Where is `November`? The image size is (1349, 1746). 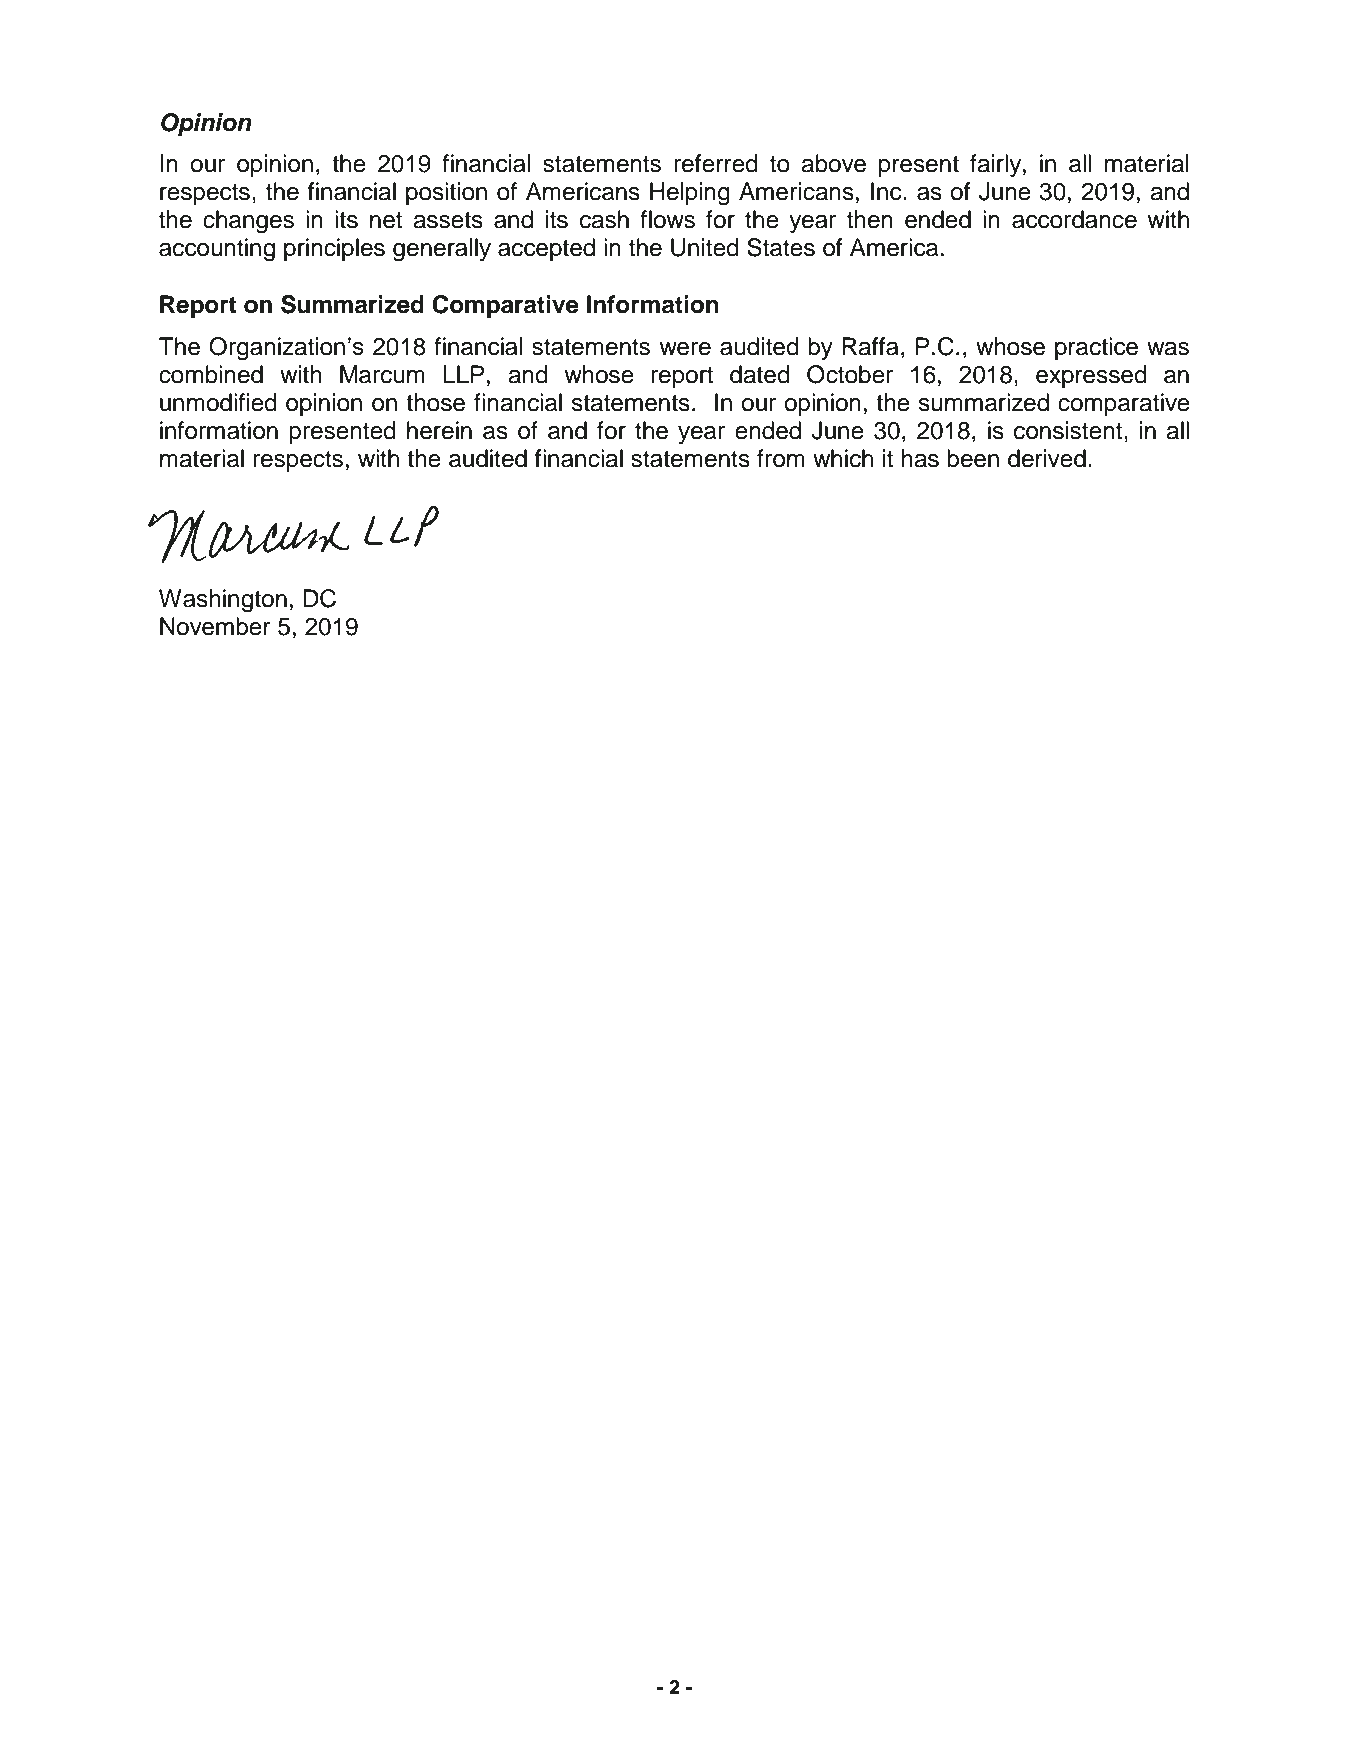
November is located at coordinates (215, 626).
